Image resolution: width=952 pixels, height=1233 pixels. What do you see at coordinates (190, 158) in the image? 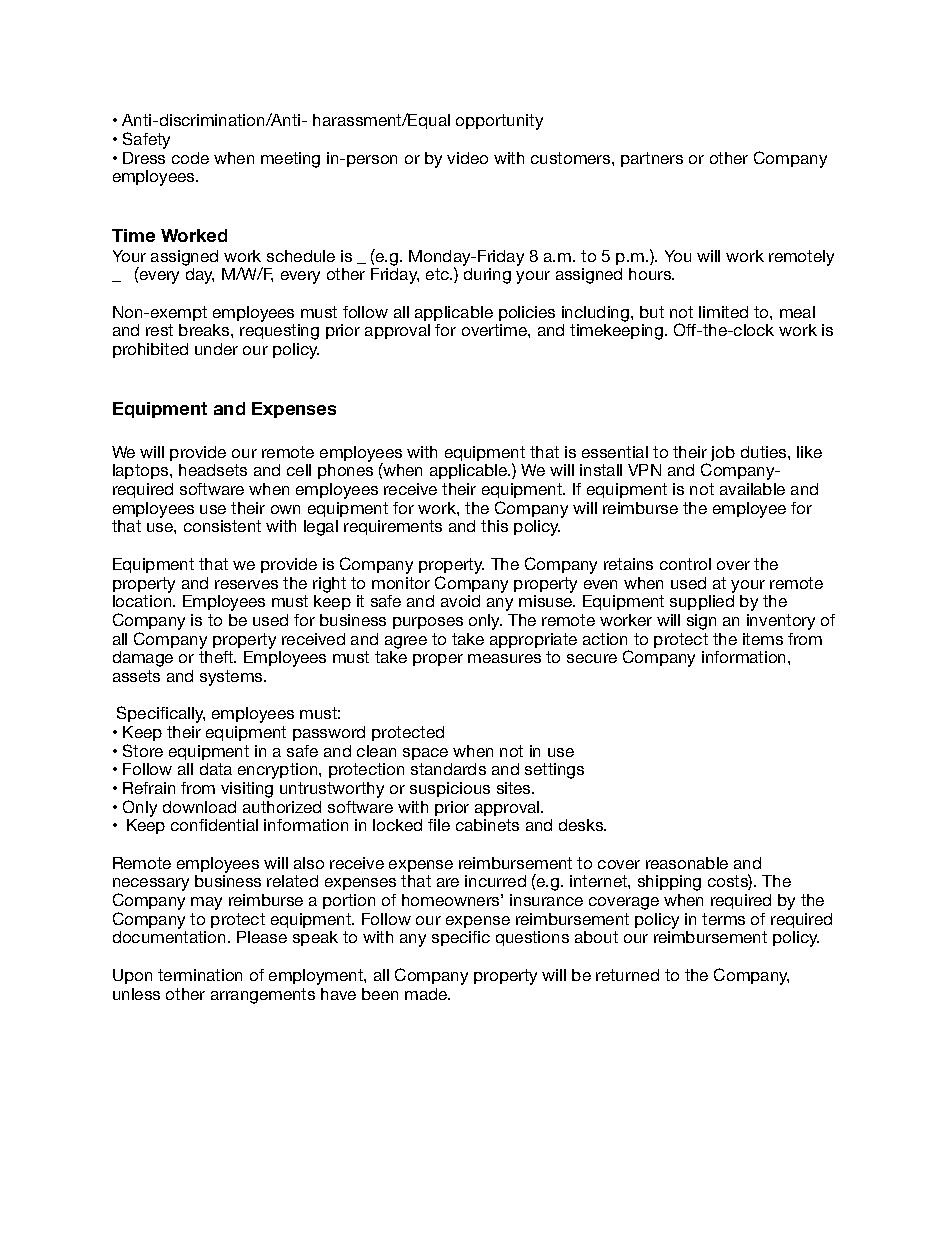
I see `code` at bounding box center [190, 158].
